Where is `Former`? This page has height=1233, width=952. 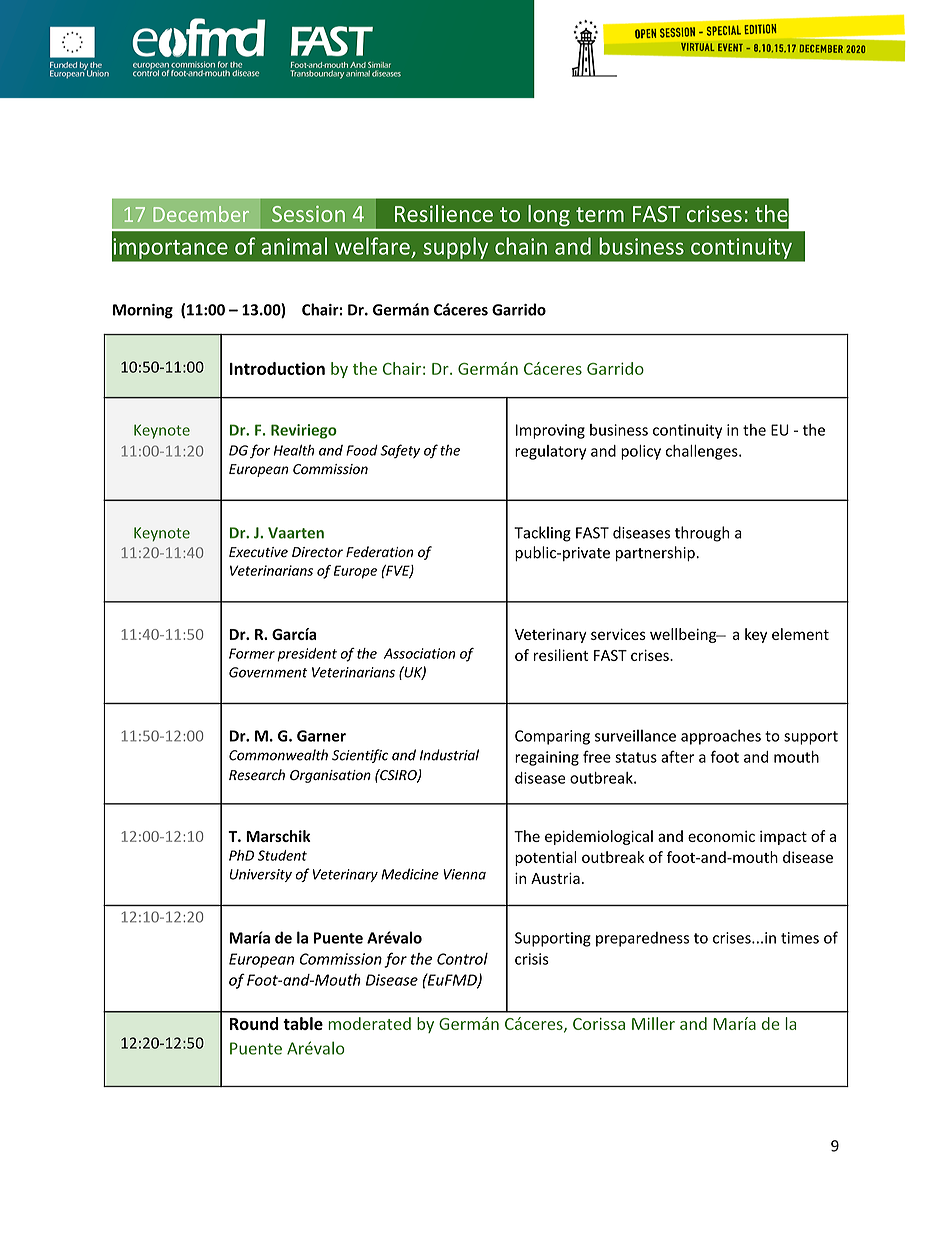 Former is located at coordinates (252, 653).
